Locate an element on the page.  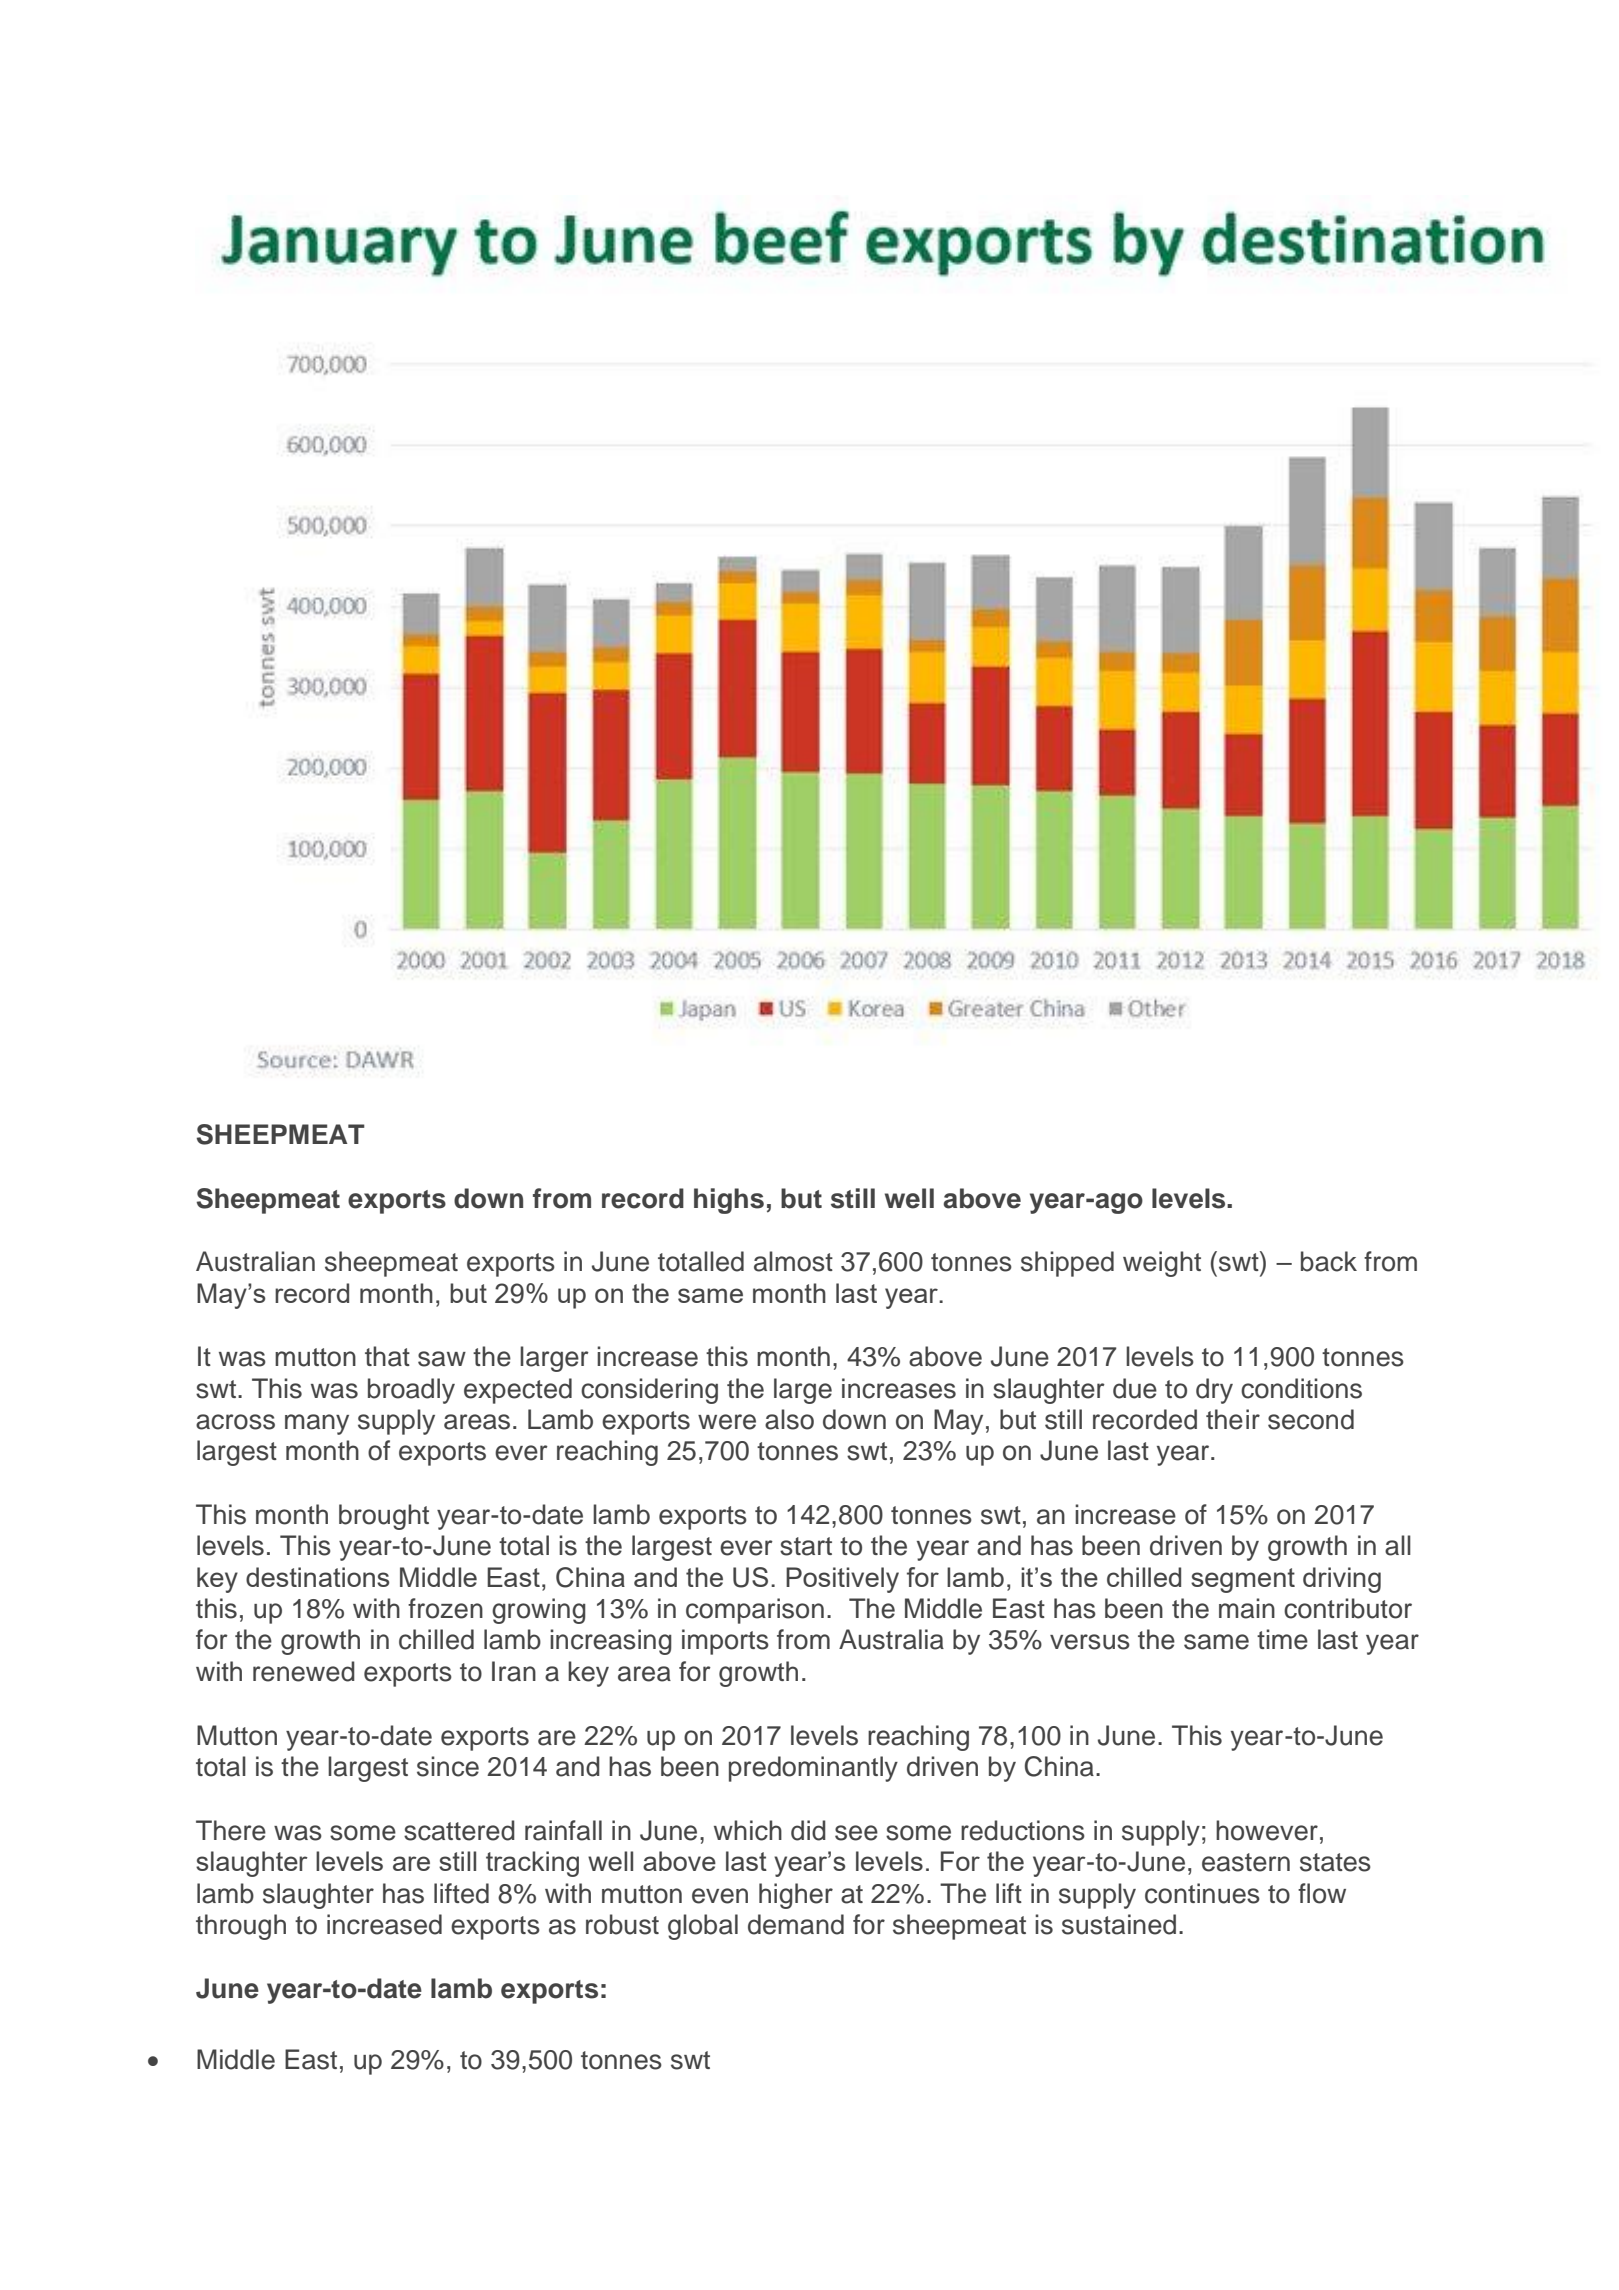
continues is located at coordinates (1202, 1893).
